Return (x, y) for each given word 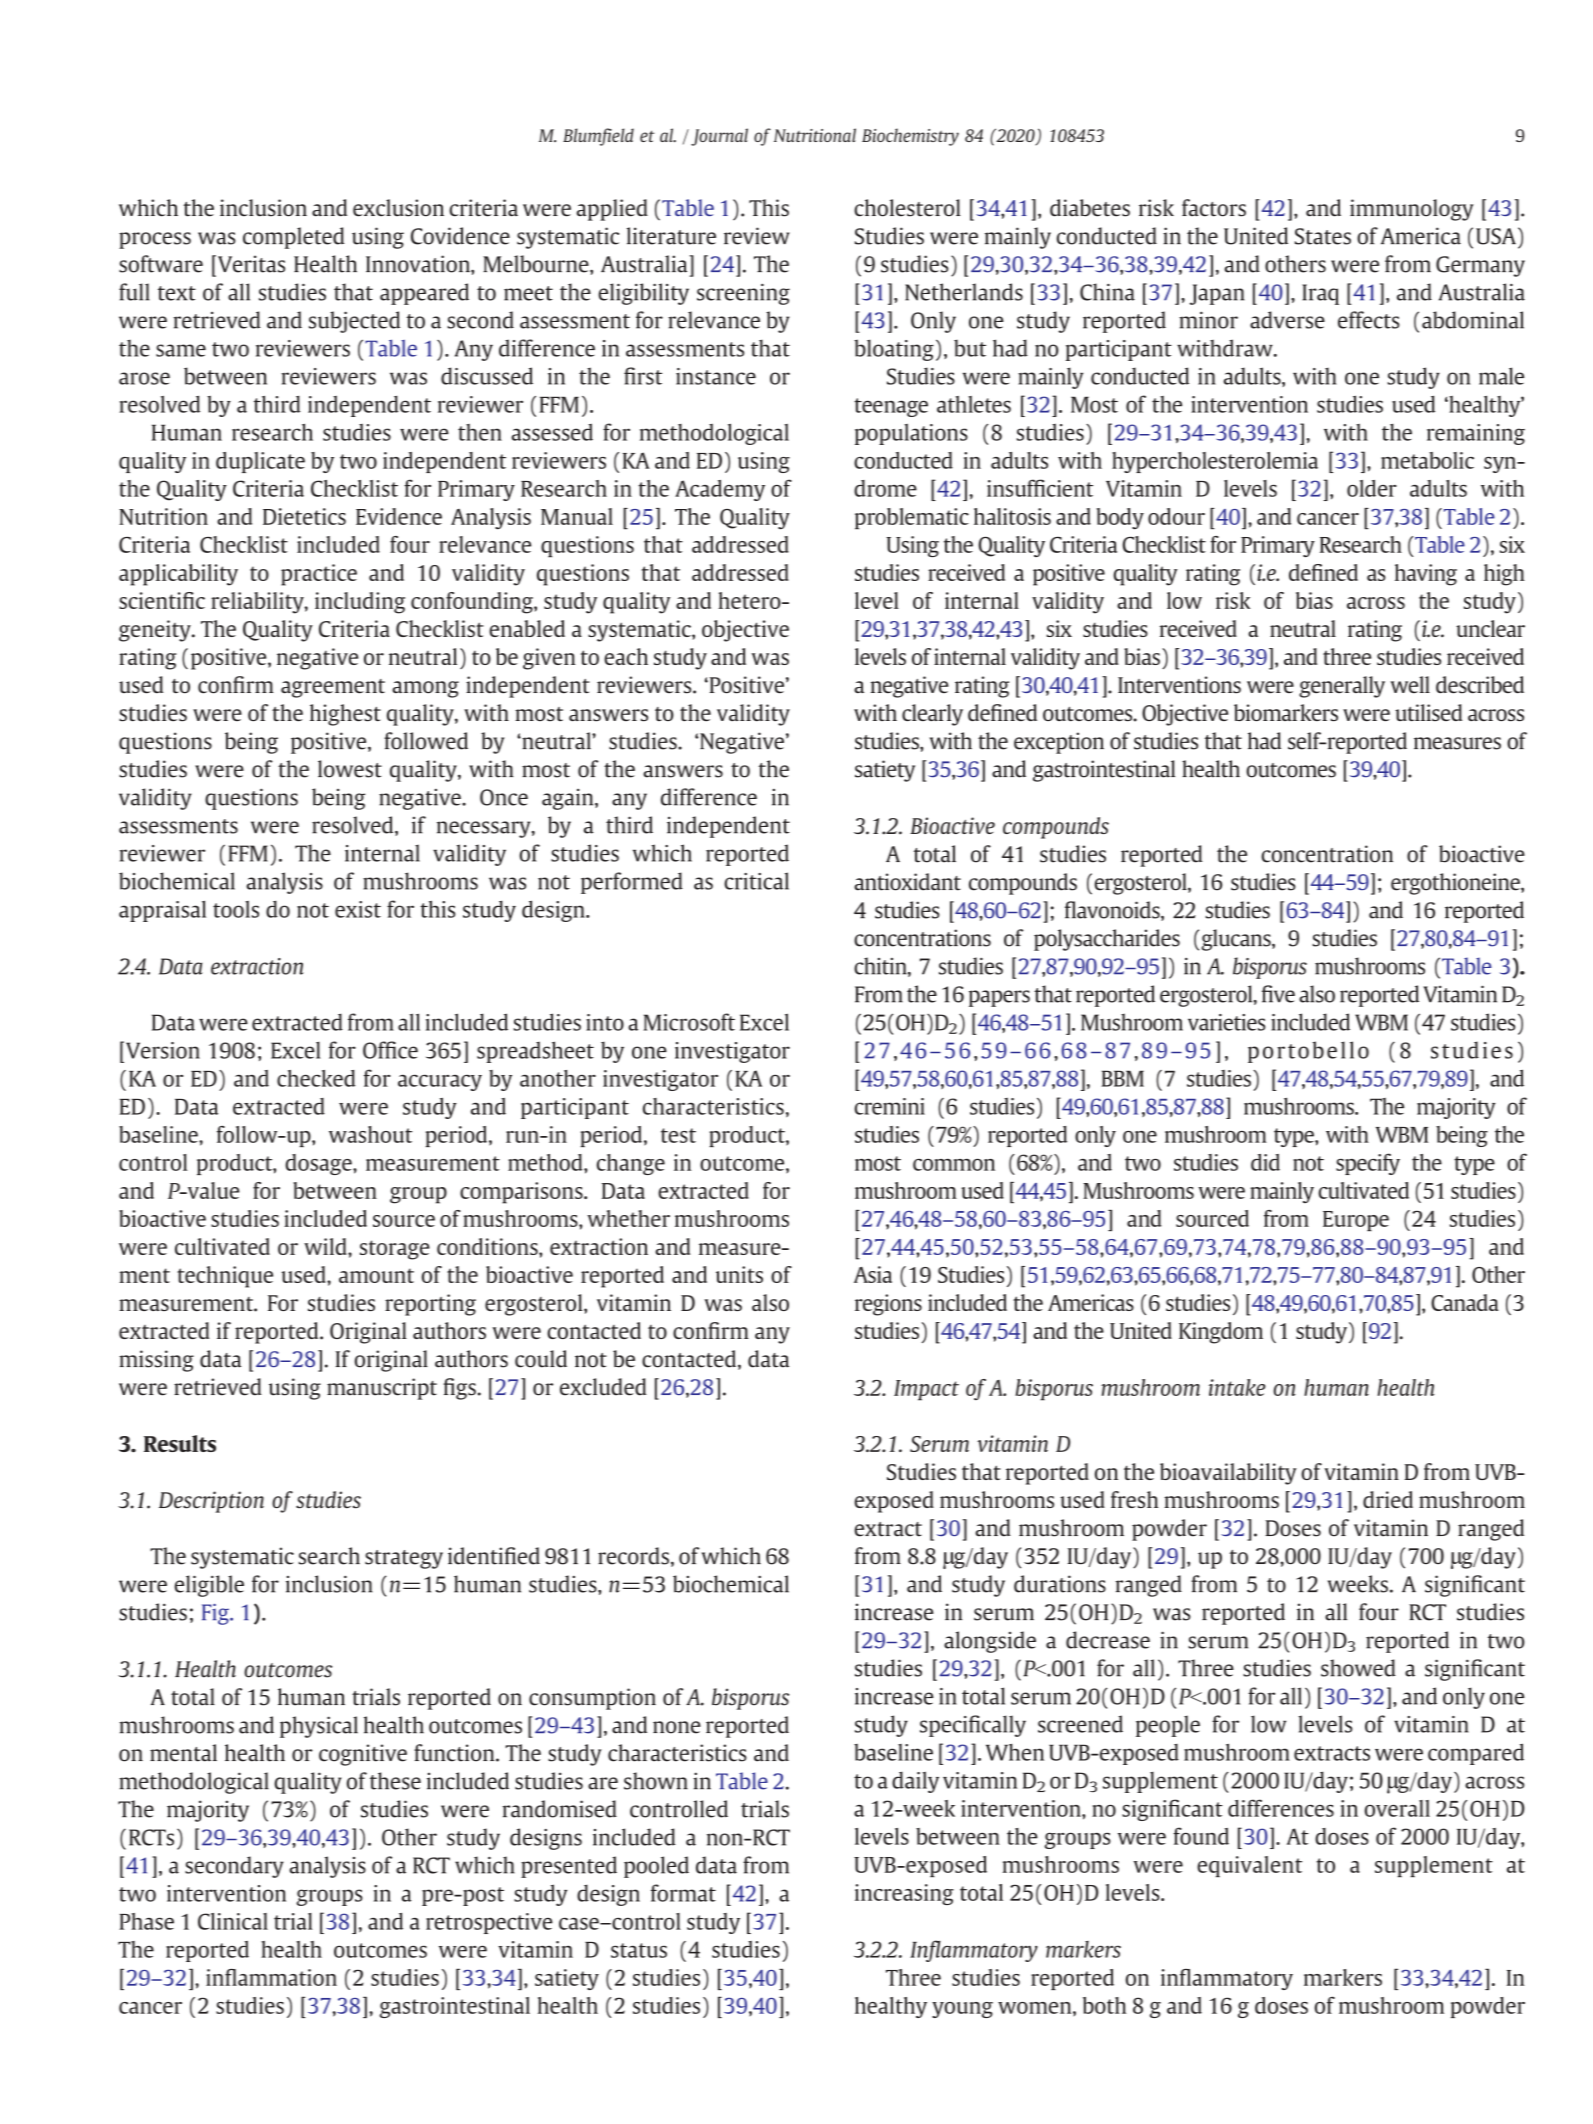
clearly (932, 715)
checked (316, 1078)
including (360, 603)
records (633, 1556)
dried (1388, 1499)
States (1323, 236)
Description (211, 1502)
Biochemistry (910, 137)
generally (1342, 687)
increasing (904, 1894)
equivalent (1249, 1866)
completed (293, 238)
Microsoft (689, 1022)
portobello (1308, 1052)
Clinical (233, 1921)
